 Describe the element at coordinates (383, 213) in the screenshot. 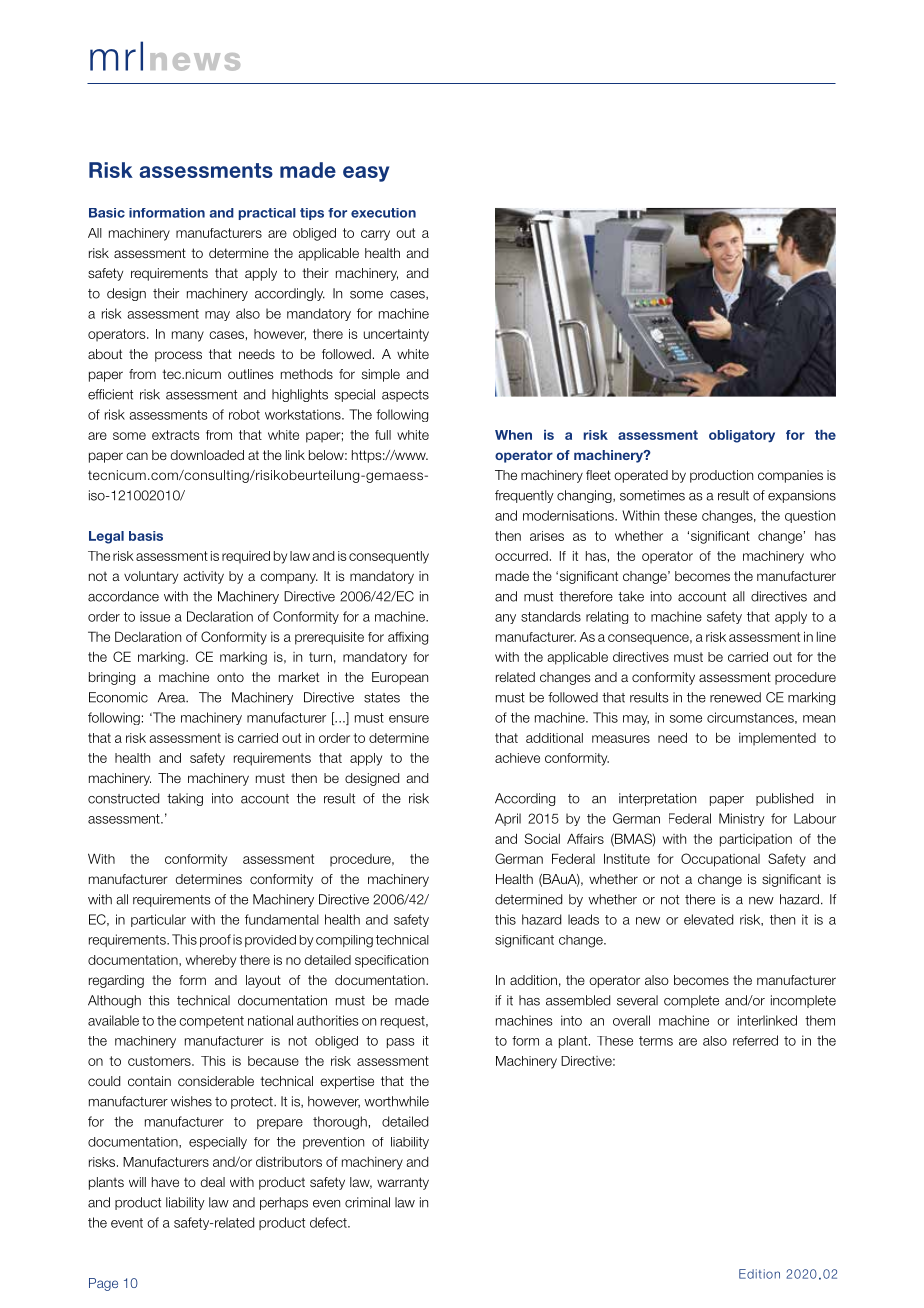

I see `execution` at that location.
